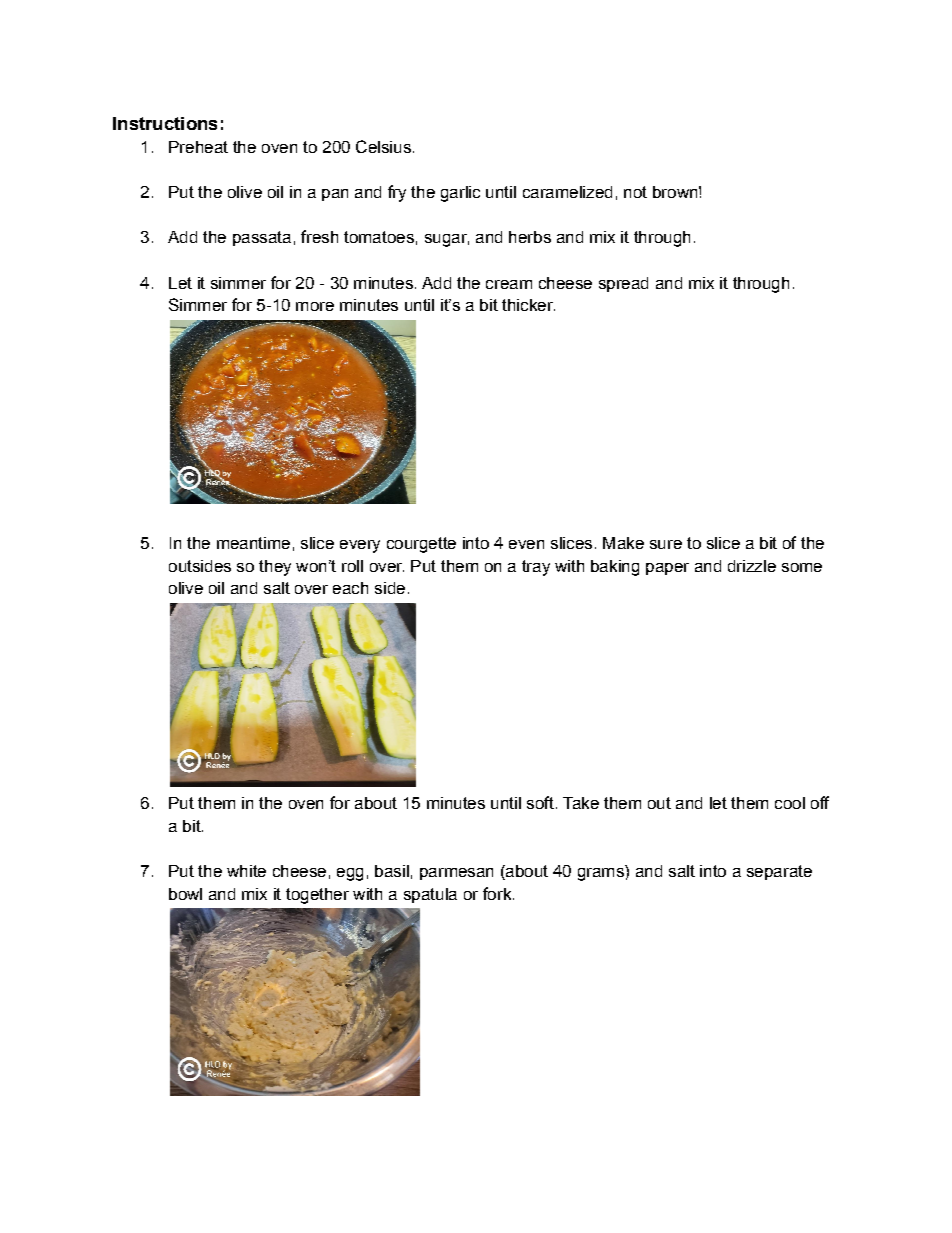 This page has height=1233, width=952. I want to click on even, so click(526, 544).
